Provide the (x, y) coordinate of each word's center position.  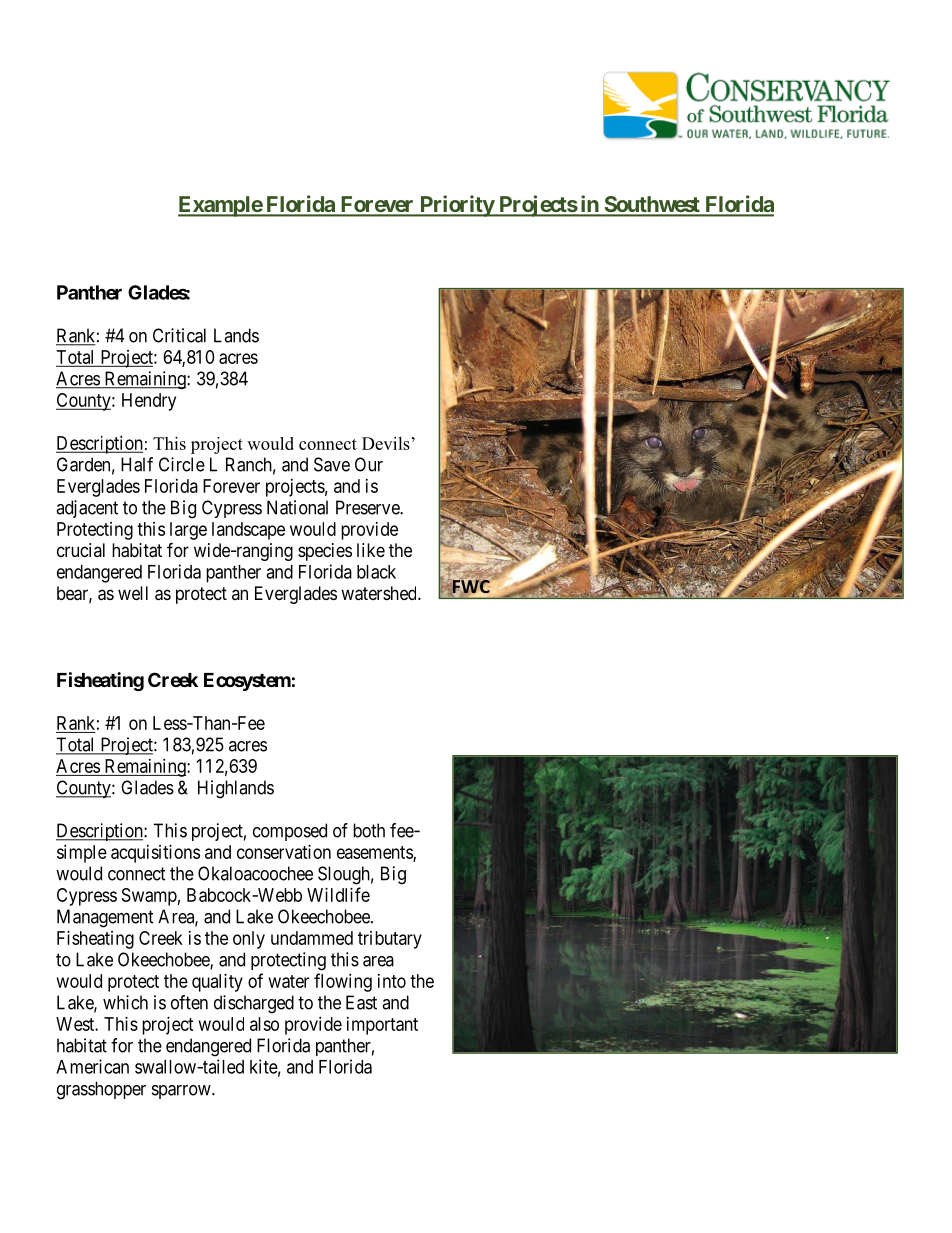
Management (105, 918)
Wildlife (338, 894)
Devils (386, 443)
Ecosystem (247, 682)
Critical (179, 335)
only (249, 940)
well (133, 593)
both (369, 830)
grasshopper (101, 1090)
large (188, 531)
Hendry (149, 402)
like (371, 550)
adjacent (87, 509)
